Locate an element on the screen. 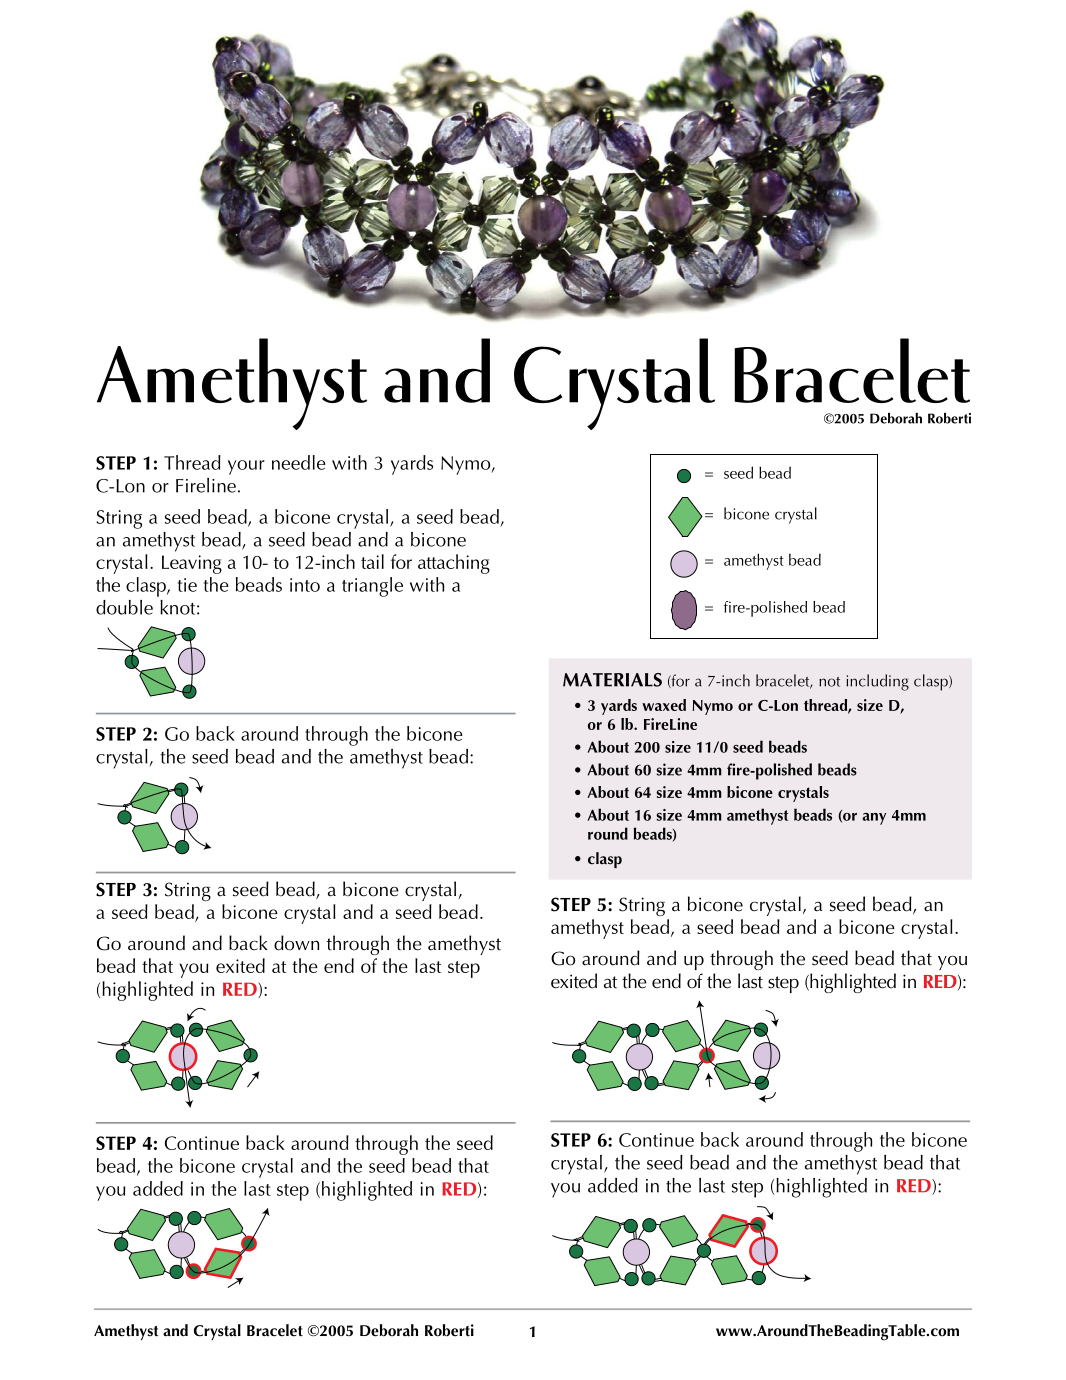 The width and height of the screenshot is (1066, 1380). any is located at coordinates (874, 819).
